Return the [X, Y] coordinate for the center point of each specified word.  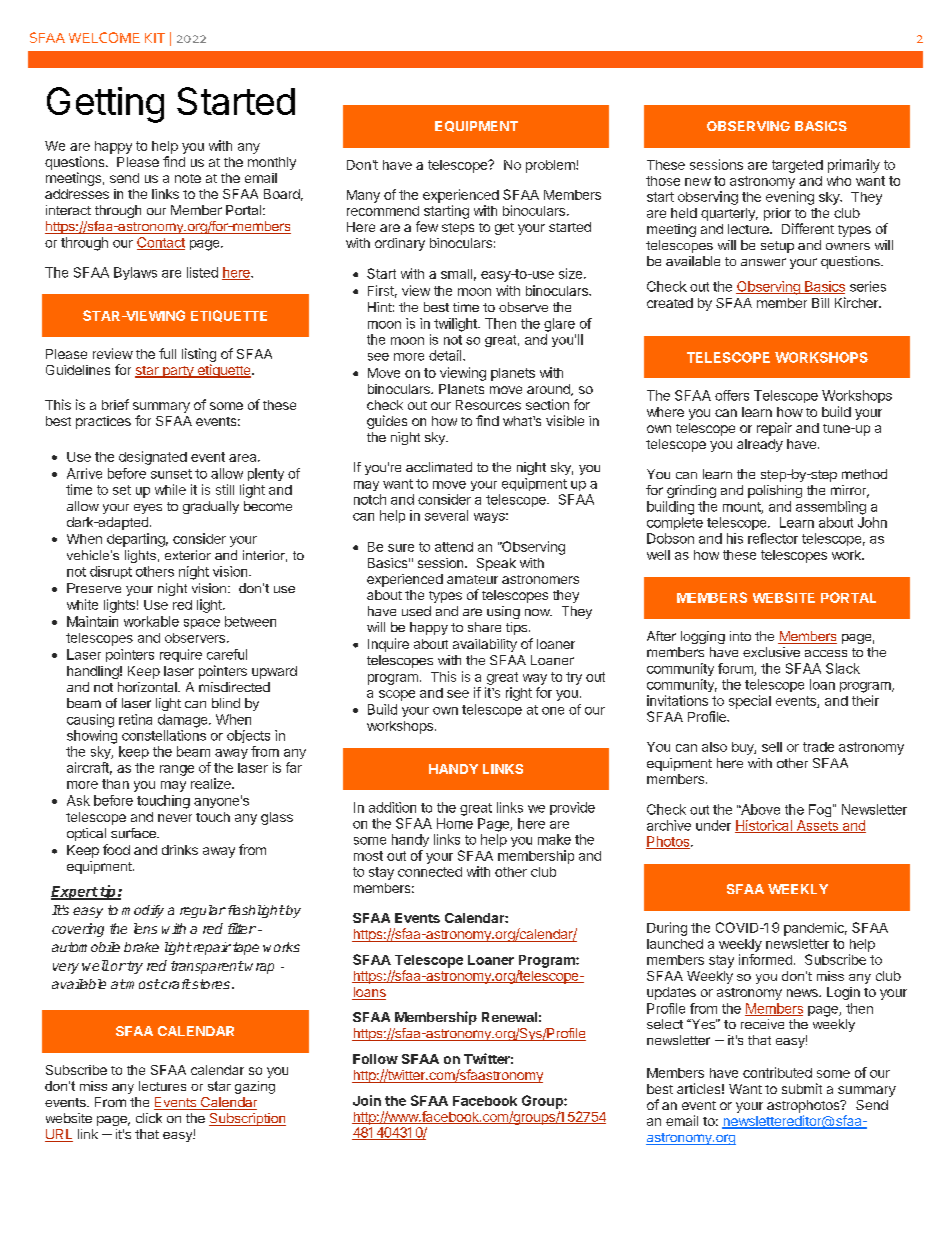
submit [802, 1088]
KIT [155, 38]
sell [772, 747]
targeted [797, 166]
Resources [488, 405]
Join [367, 1100]
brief [115, 404]
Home [455, 823]
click [149, 1118]
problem [551, 166]
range [177, 770]
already [760, 445]
